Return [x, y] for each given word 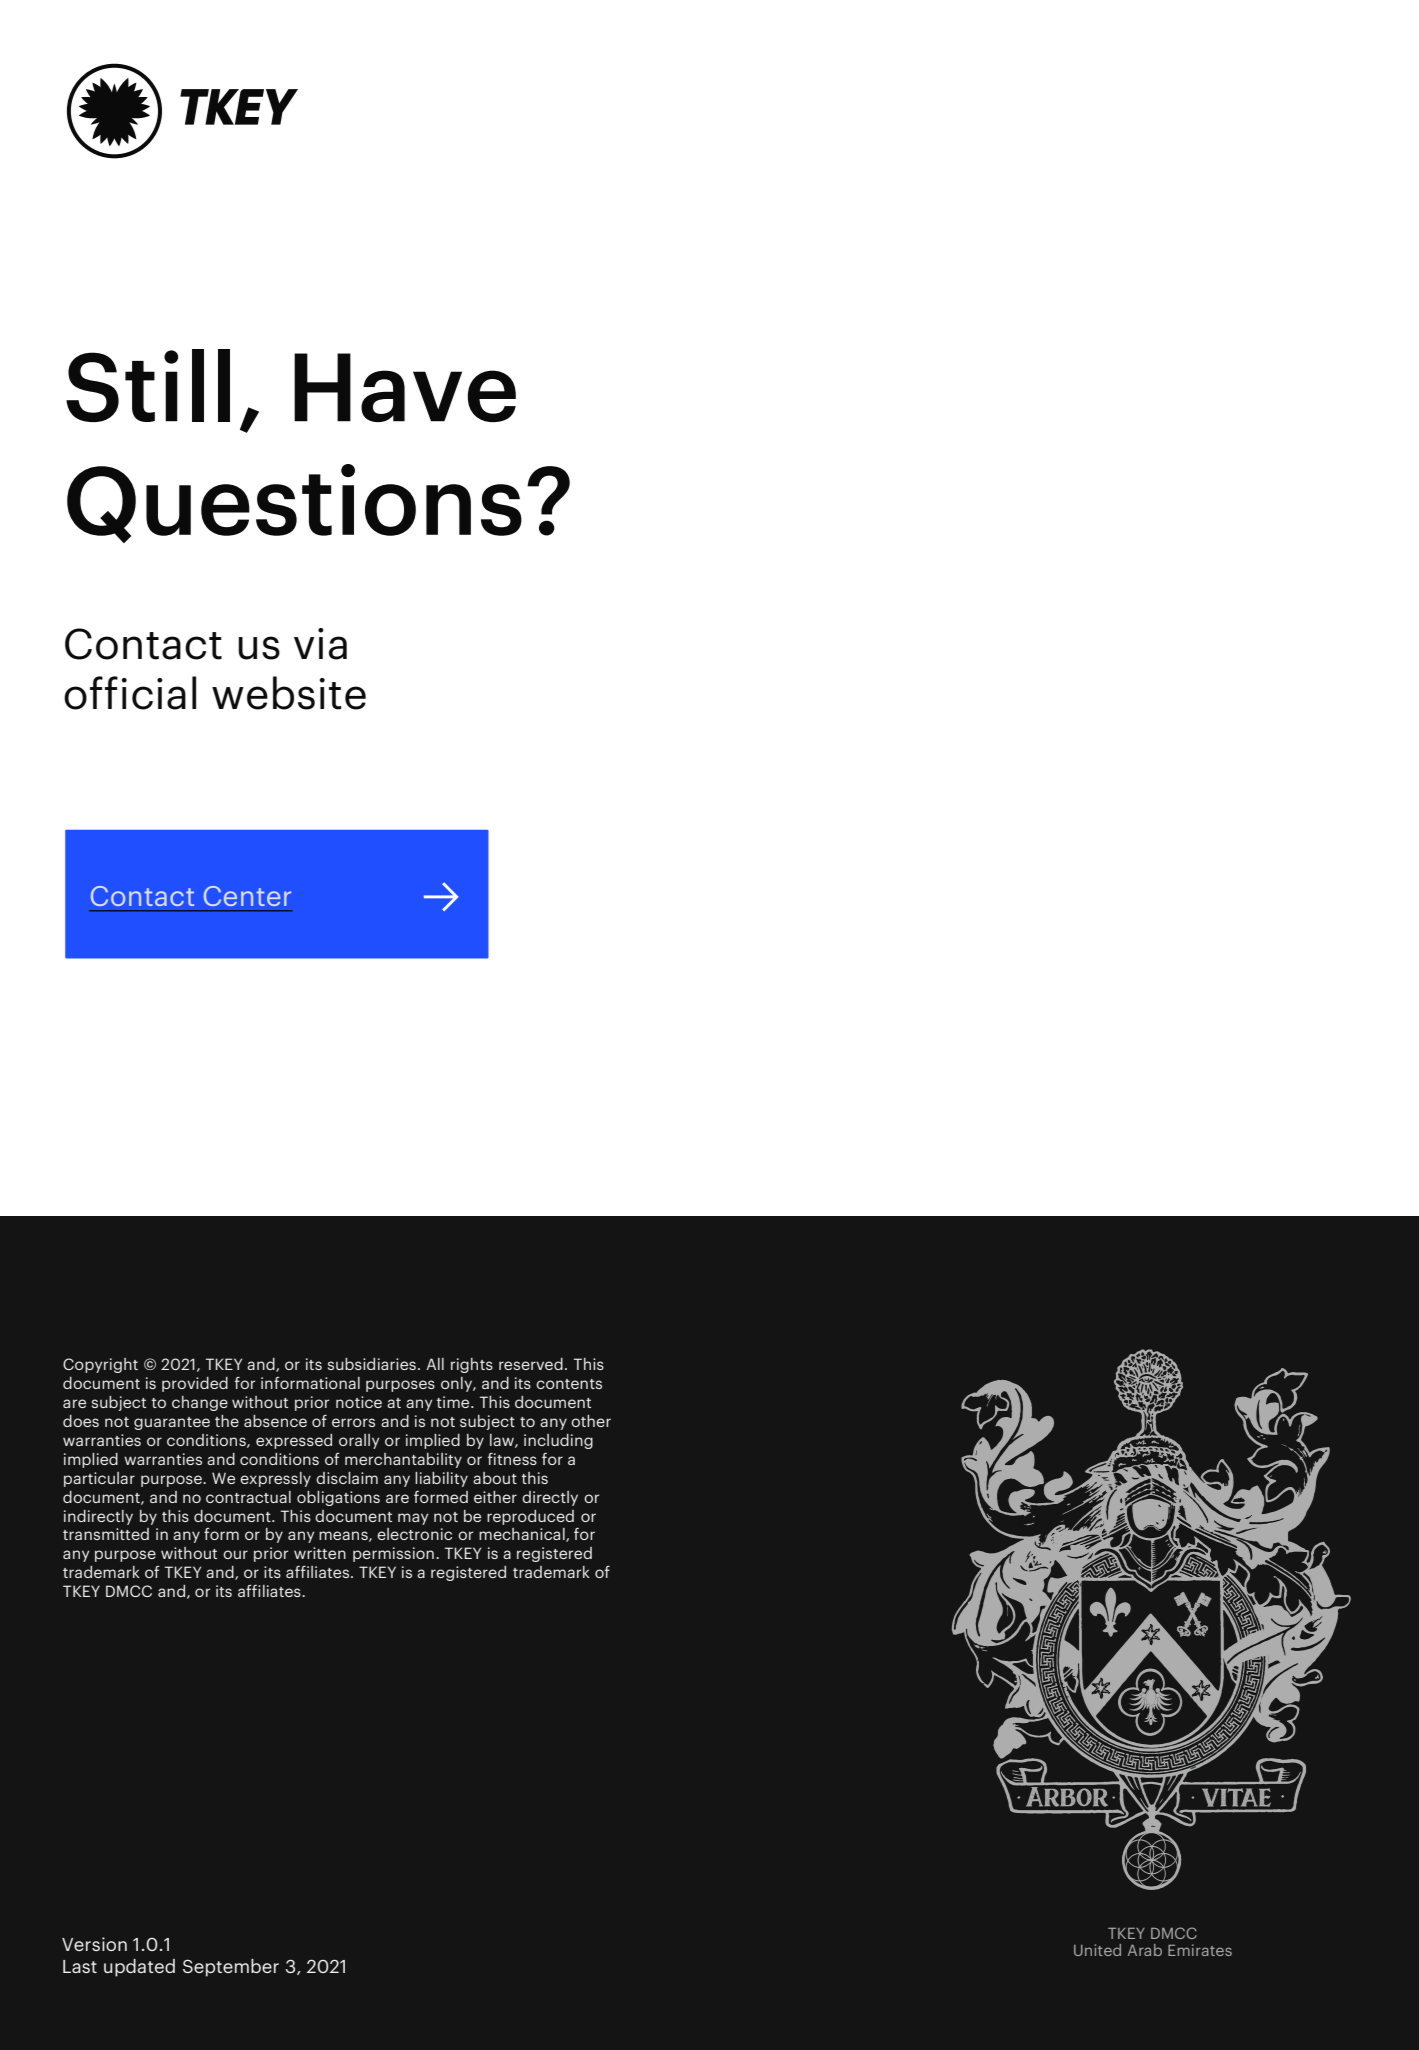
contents [569, 1384]
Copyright [100, 1365]
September [231, 1968]
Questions [294, 503]
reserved [531, 1364]
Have [405, 387]
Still [148, 385]
